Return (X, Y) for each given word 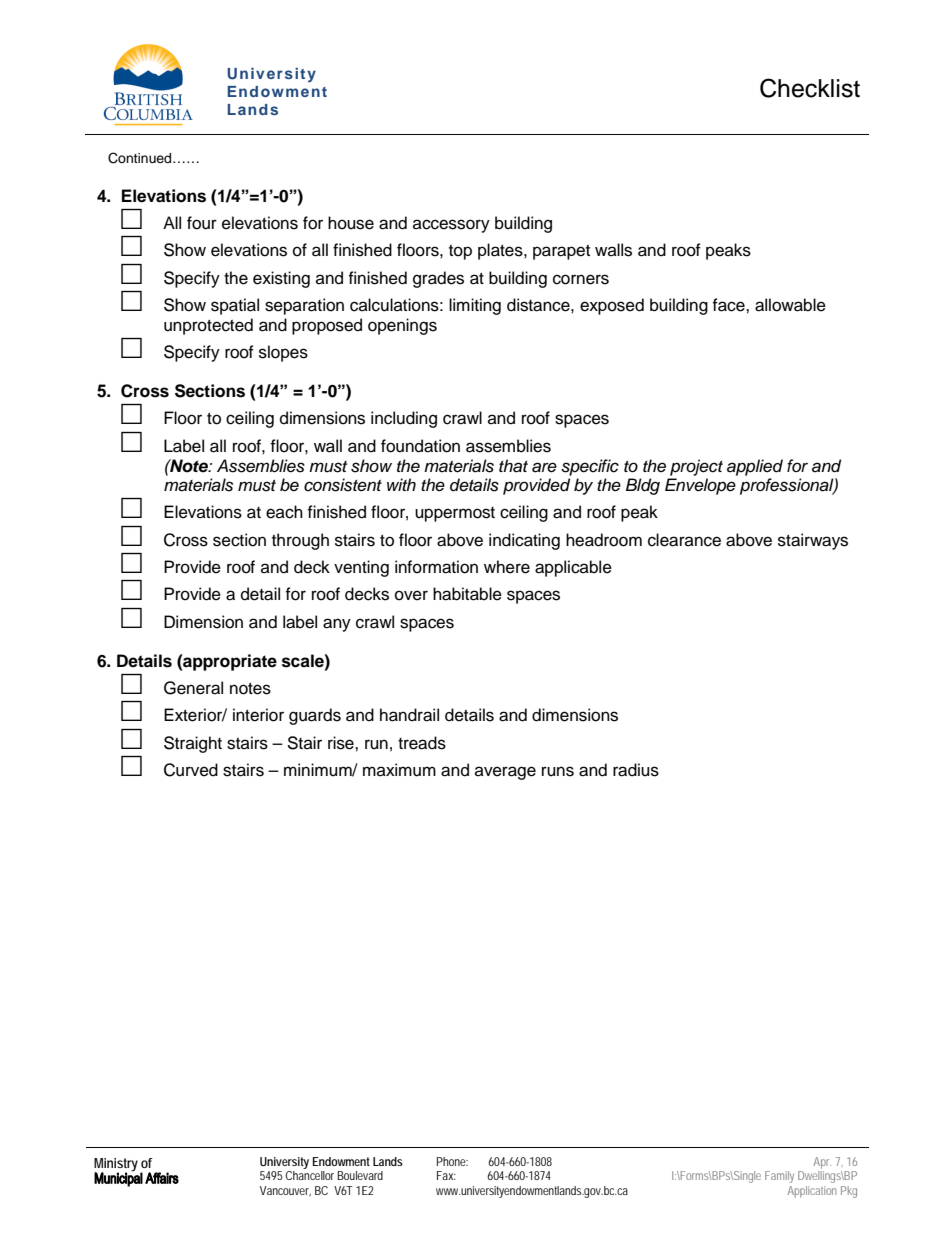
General (193, 688)
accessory (451, 226)
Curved (191, 770)
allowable (790, 305)
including (404, 419)
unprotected (208, 326)
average (505, 773)
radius (636, 770)
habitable (467, 594)
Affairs (162, 1178)
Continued (141, 158)
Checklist (810, 88)
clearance (684, 540)
